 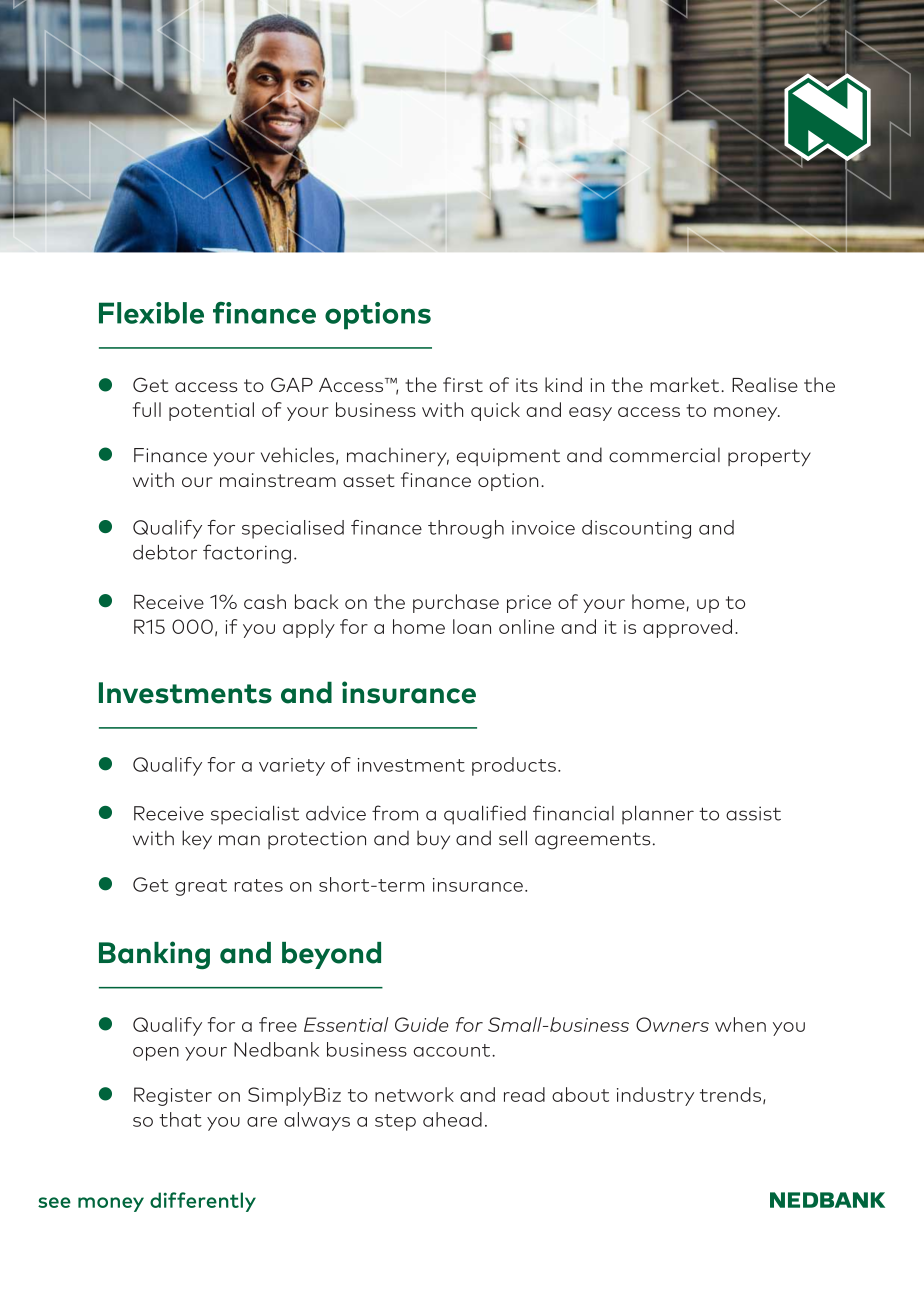 I want to click on products, so click(x=514, y=766).
